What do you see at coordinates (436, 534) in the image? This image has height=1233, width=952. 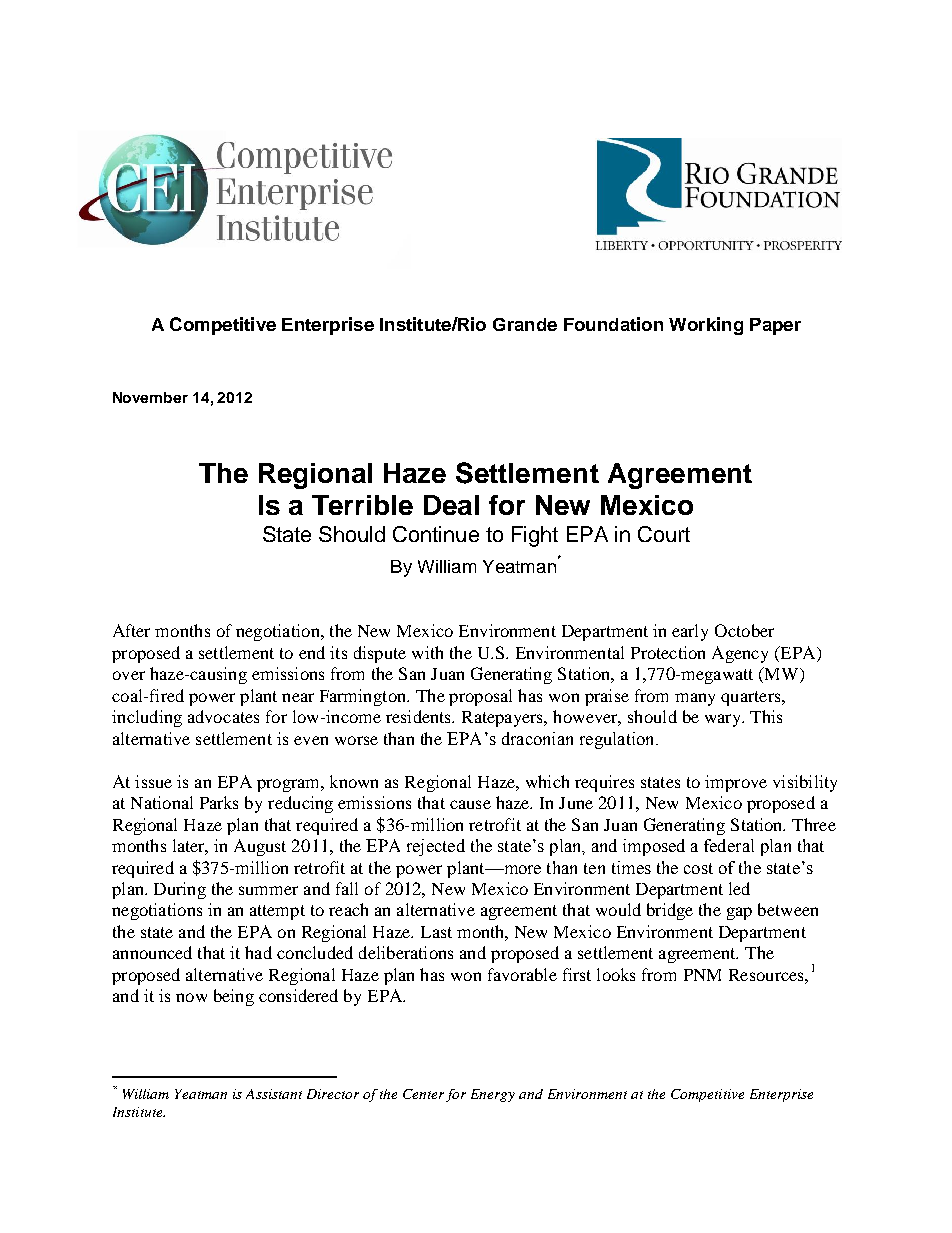 I see `Continue` at bounding box center [436, 534].
